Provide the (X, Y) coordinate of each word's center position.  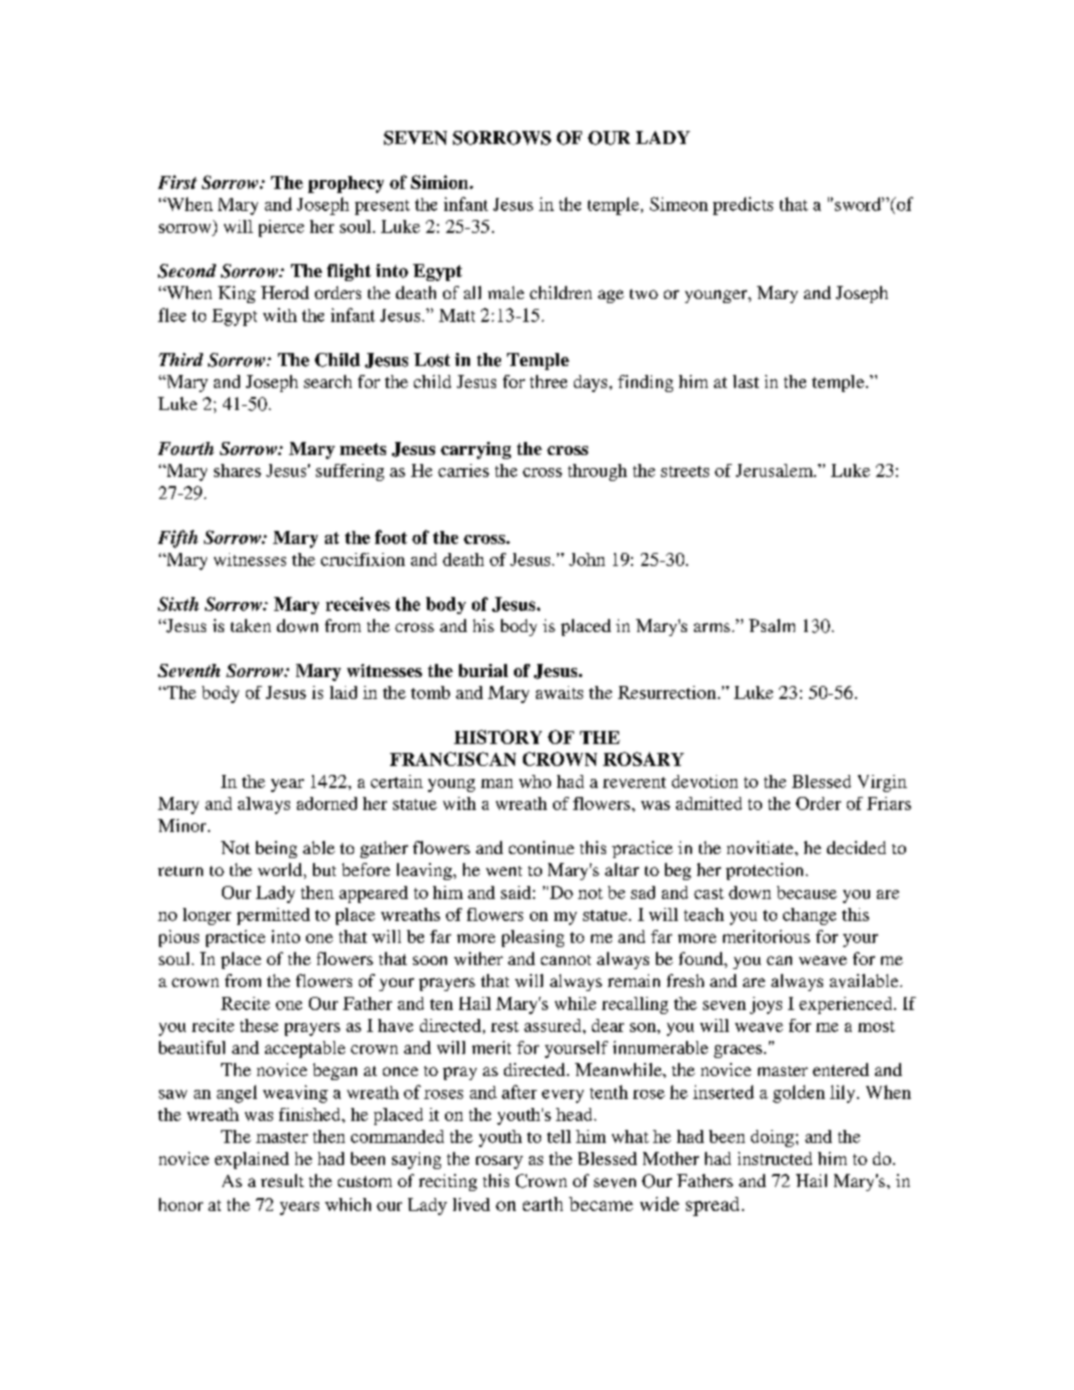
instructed (775, 1158)
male (506, 292)
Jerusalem (775, 470)
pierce (281, 228)
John (587, 559)
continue (541, 847)
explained (252, 1160)
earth (543, 1204)
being (276, 849)
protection (764, 871)
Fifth (178, 539)
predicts (743, 206)
